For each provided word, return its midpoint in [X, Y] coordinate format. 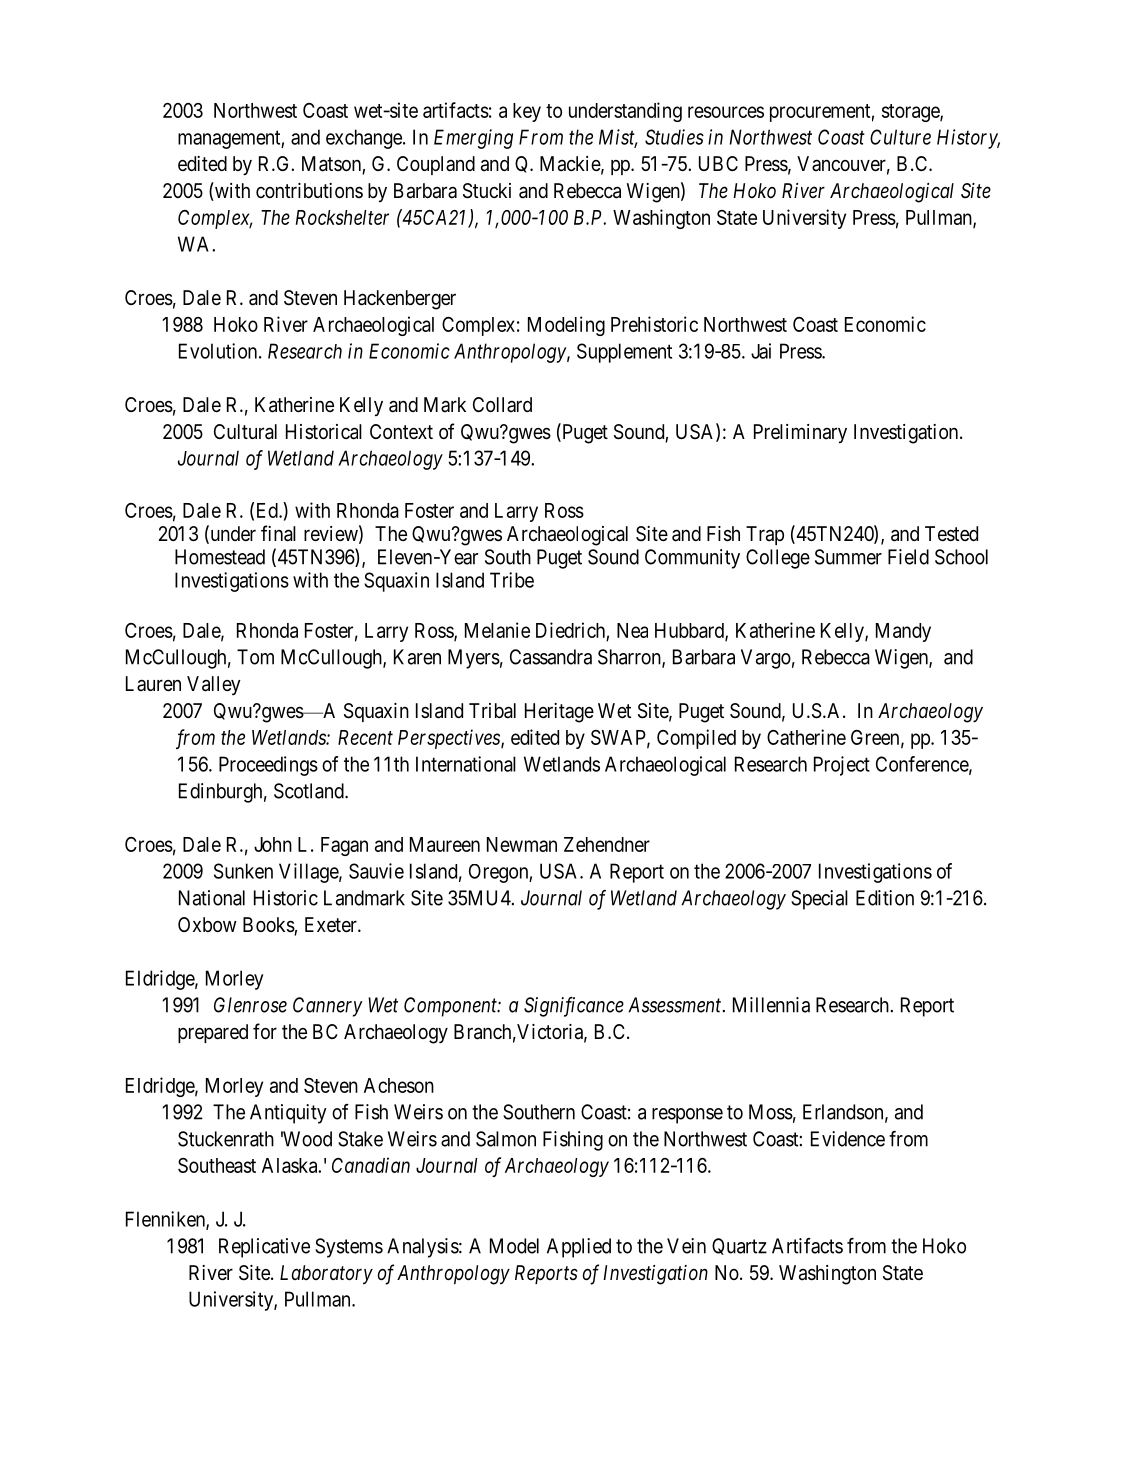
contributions [309, 190]
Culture [900, 137]
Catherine [806, 737]
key [527, 112]
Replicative [264, 1248]
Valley [214, 685]
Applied [579, 1248]
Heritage [559, 713]
